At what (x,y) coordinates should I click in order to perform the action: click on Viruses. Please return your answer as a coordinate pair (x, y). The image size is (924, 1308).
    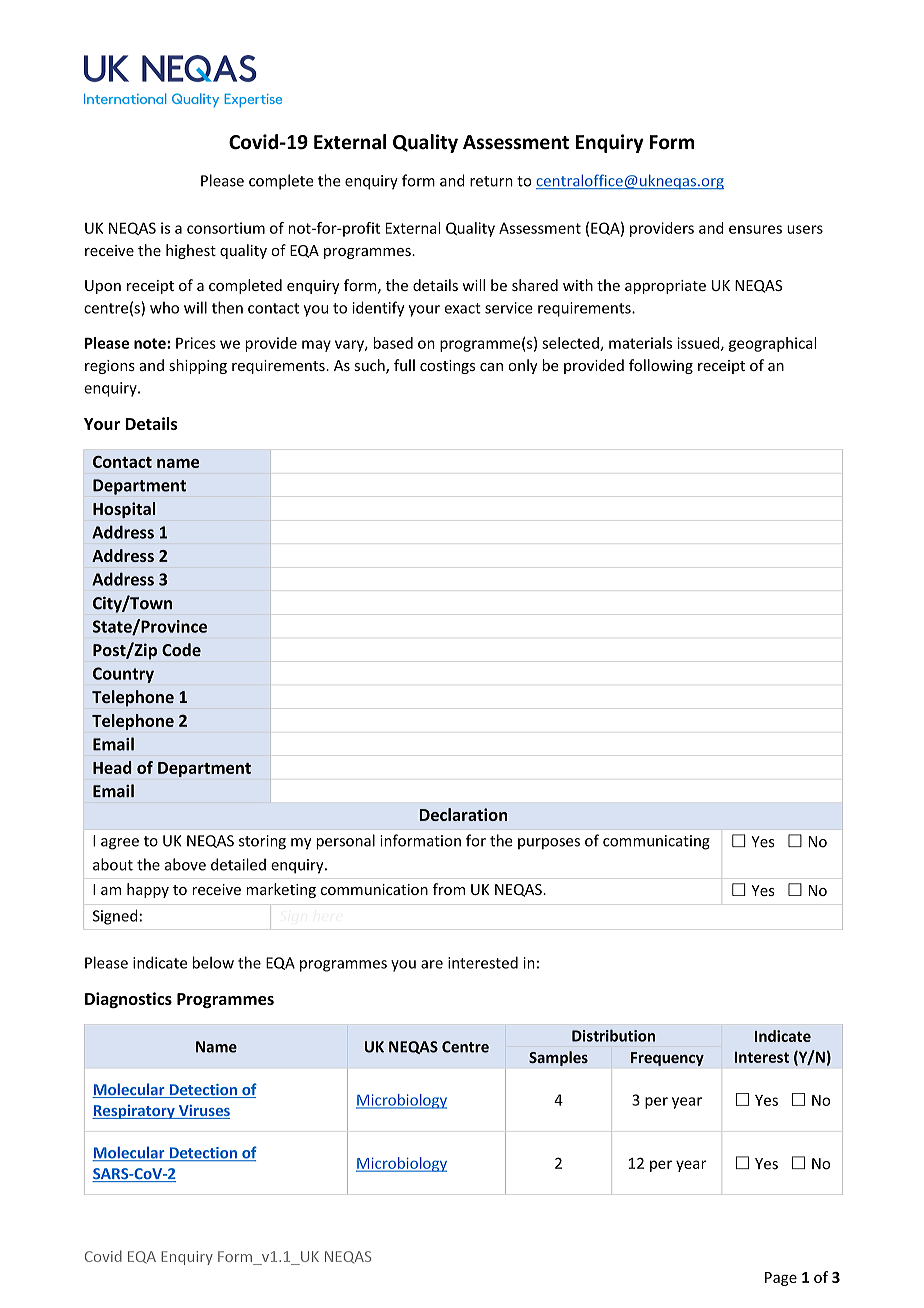
    Looking at the image, I should click on (203, 1111).
